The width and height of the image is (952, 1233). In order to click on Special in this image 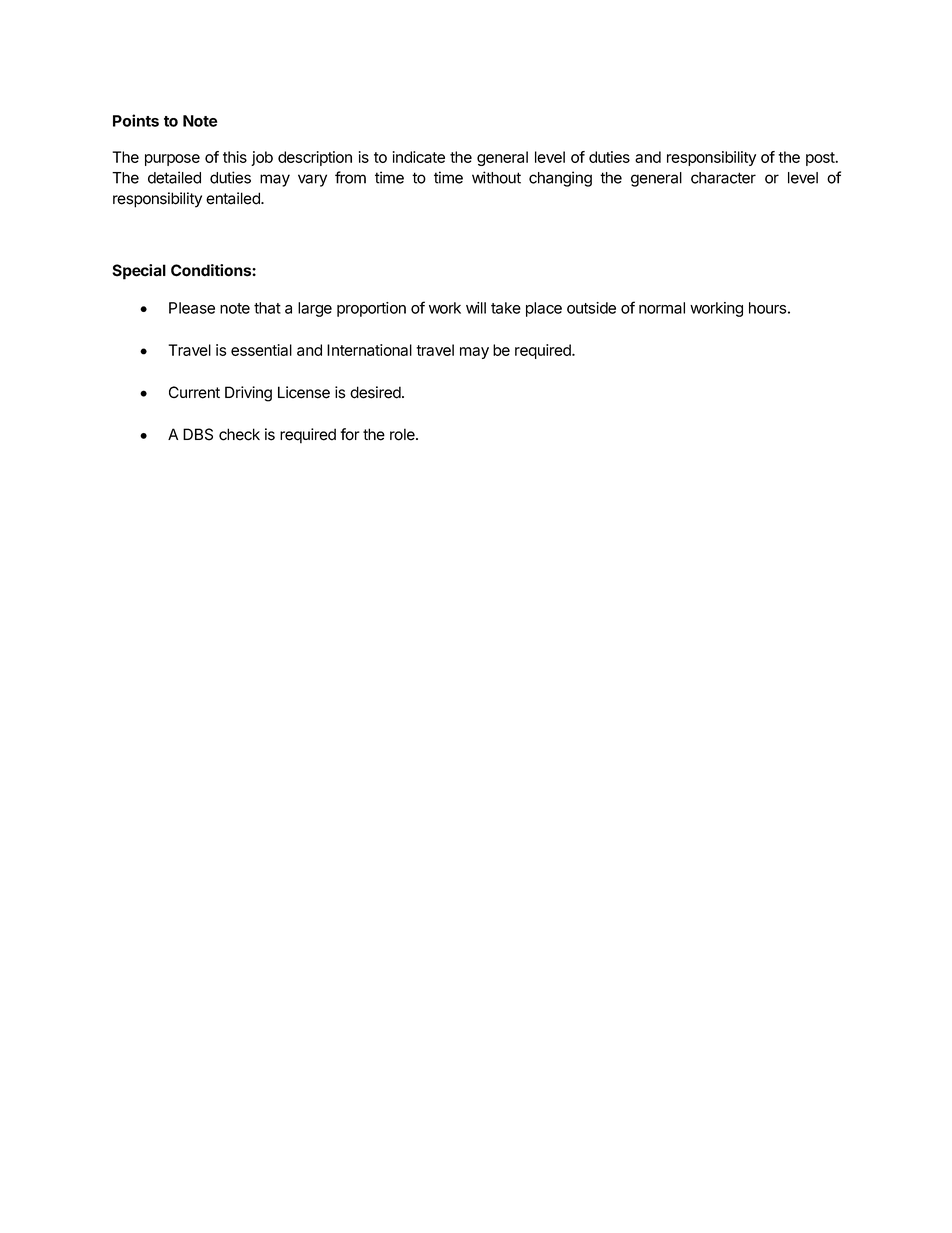, I will do `click(139, 272)`.
